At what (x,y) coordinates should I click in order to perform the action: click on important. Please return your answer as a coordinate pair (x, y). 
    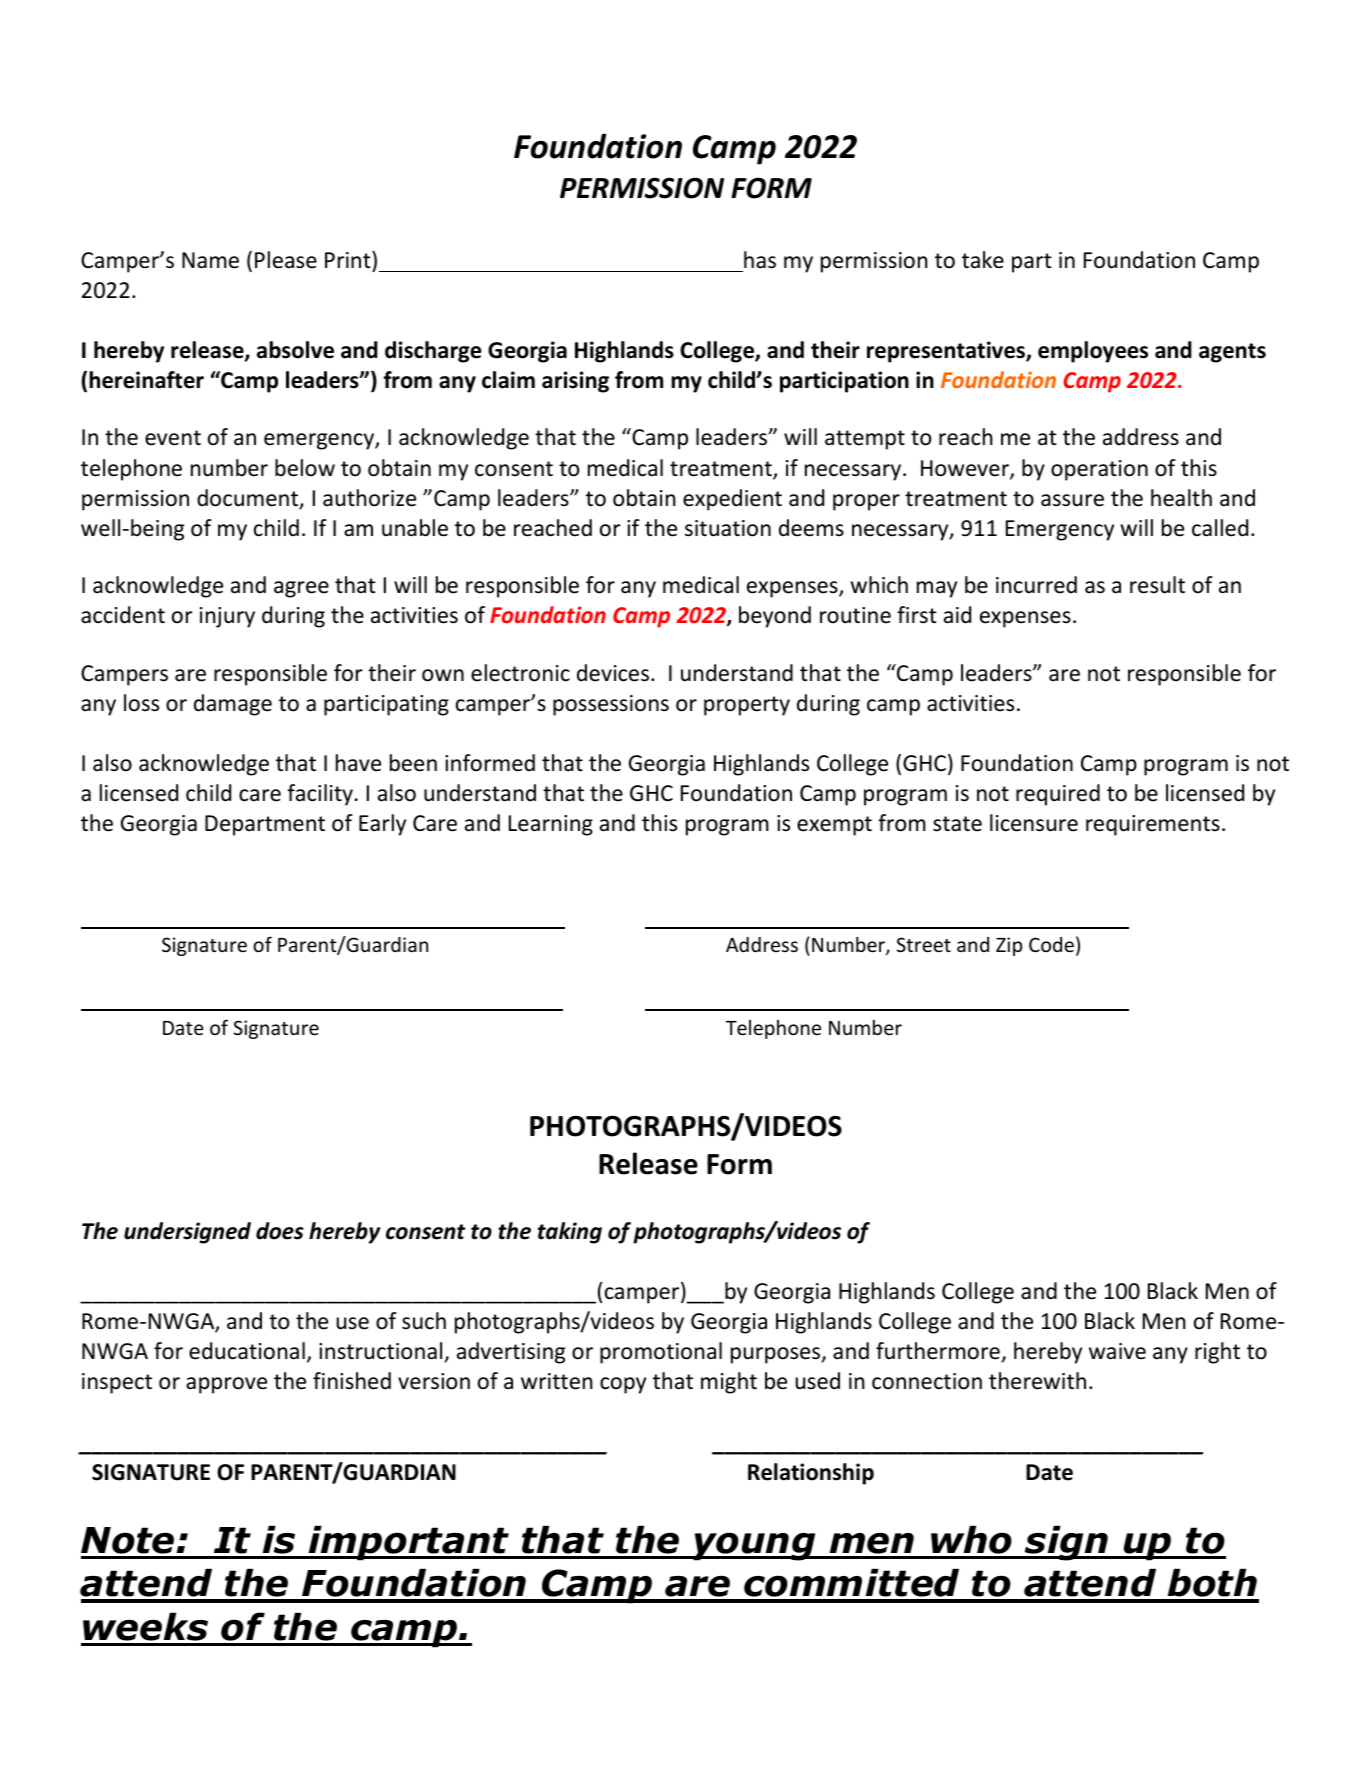
    Looking at the image, I should click on (409, 1543).
